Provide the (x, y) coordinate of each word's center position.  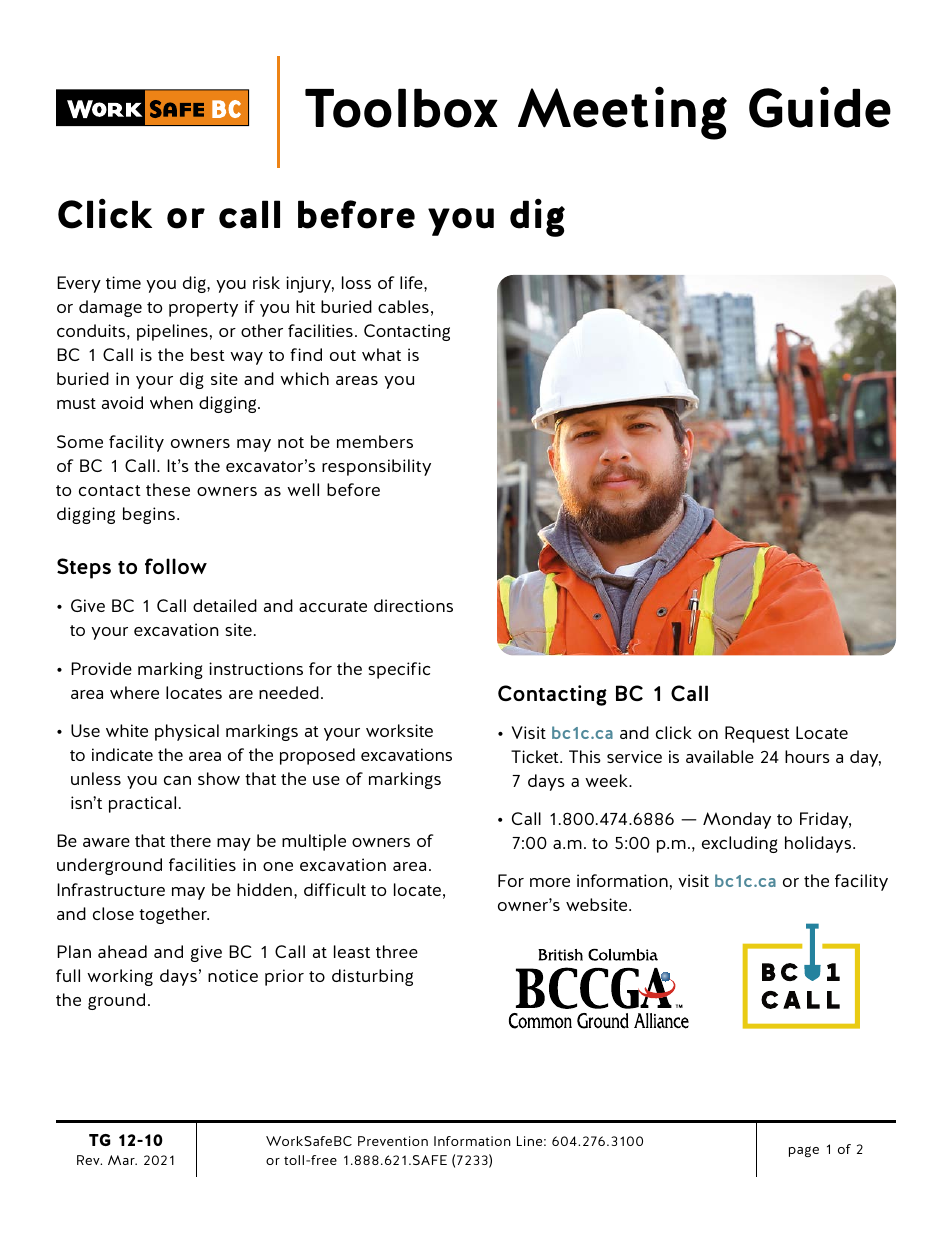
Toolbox (401, 108)
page (804, 1151)
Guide (820, 107)
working (120, 977)
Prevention (393, 1141)
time (123, 282)
